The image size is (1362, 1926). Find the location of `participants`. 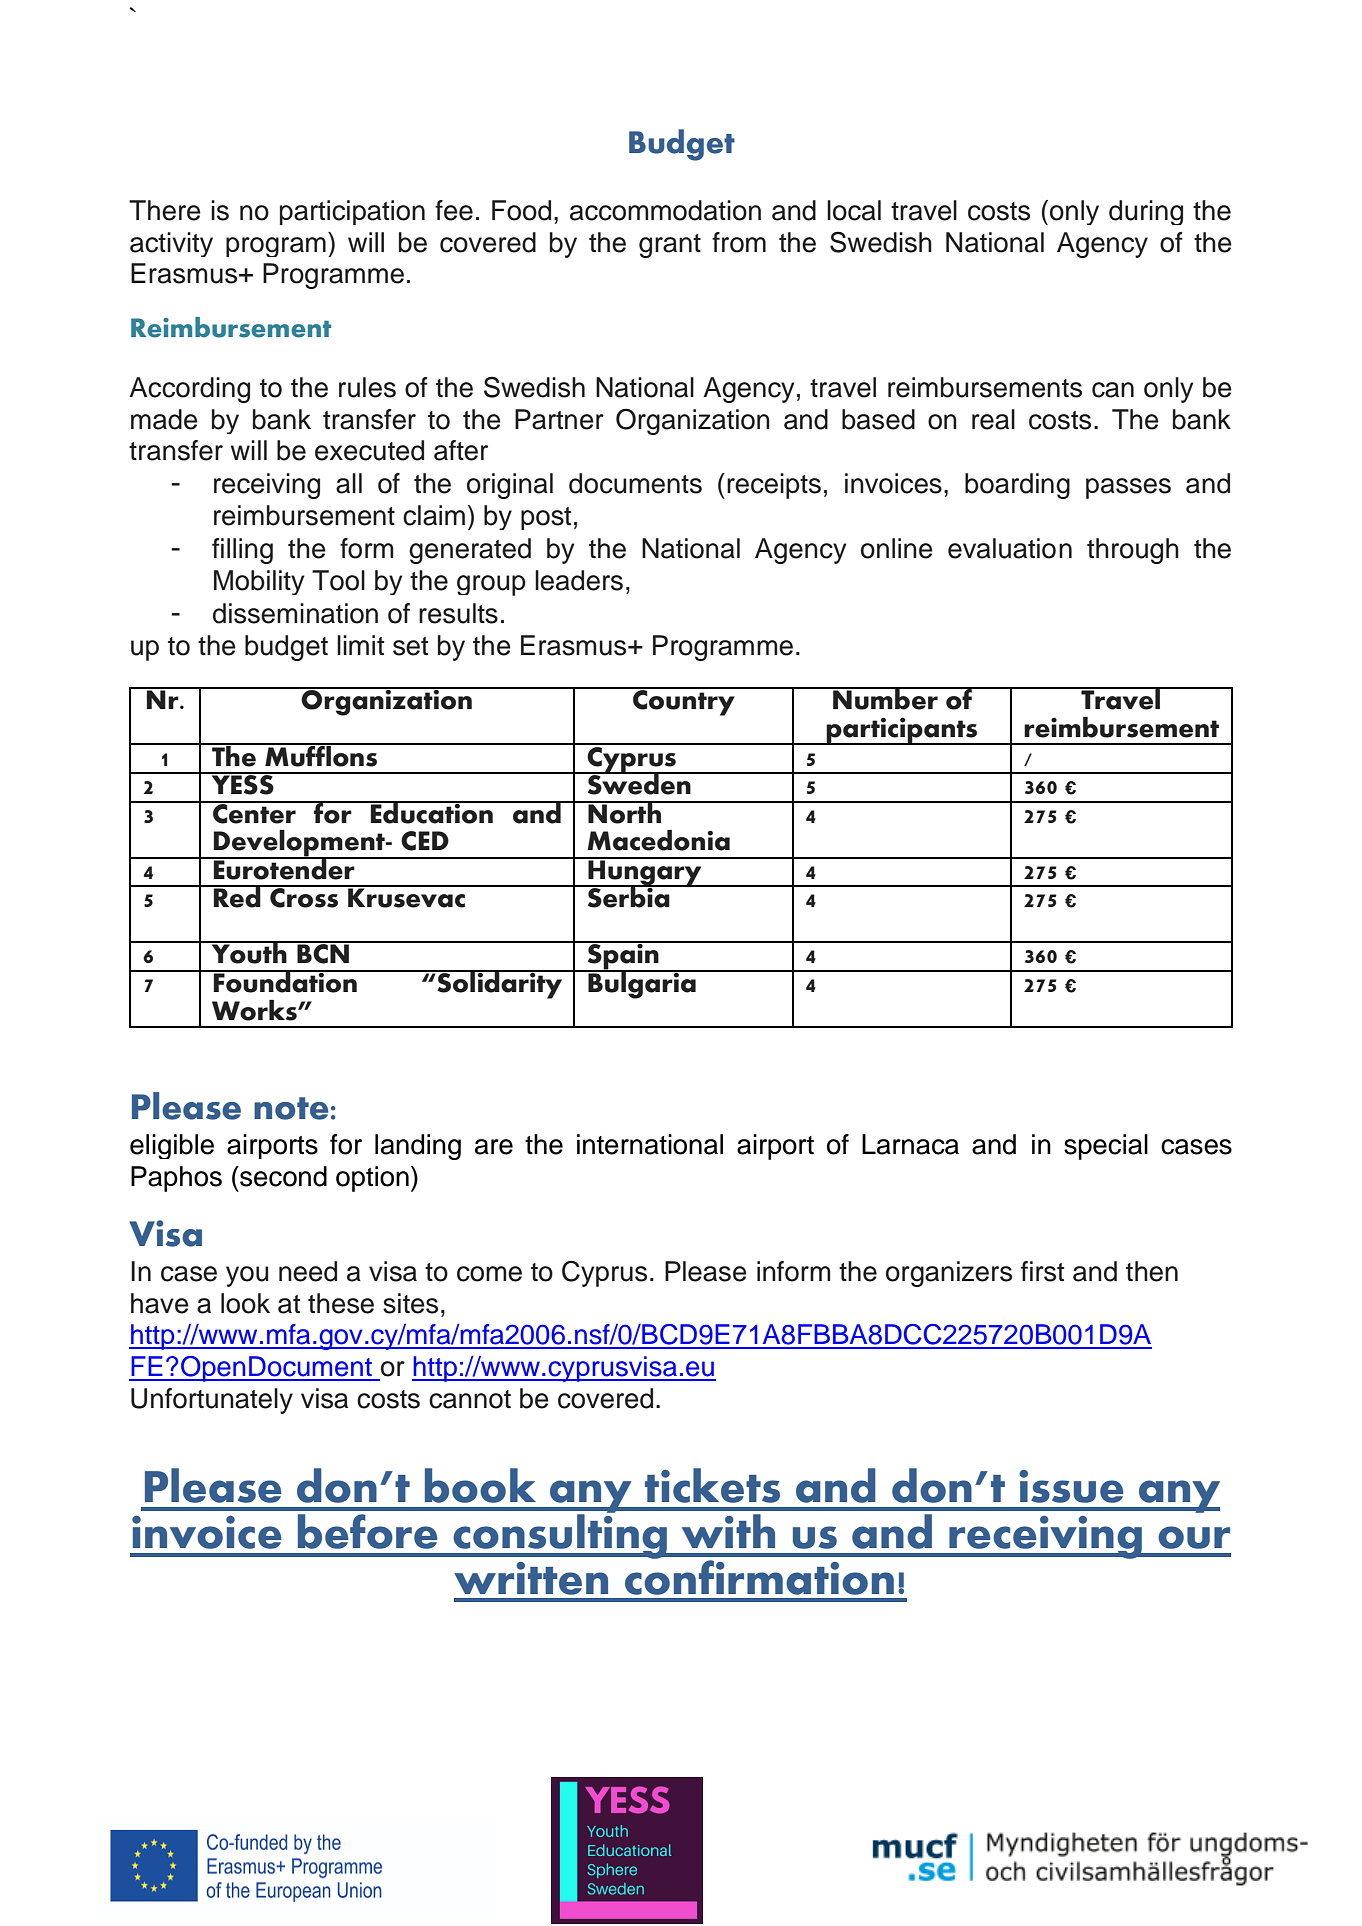

participants is located at coordinates (902, 731).
